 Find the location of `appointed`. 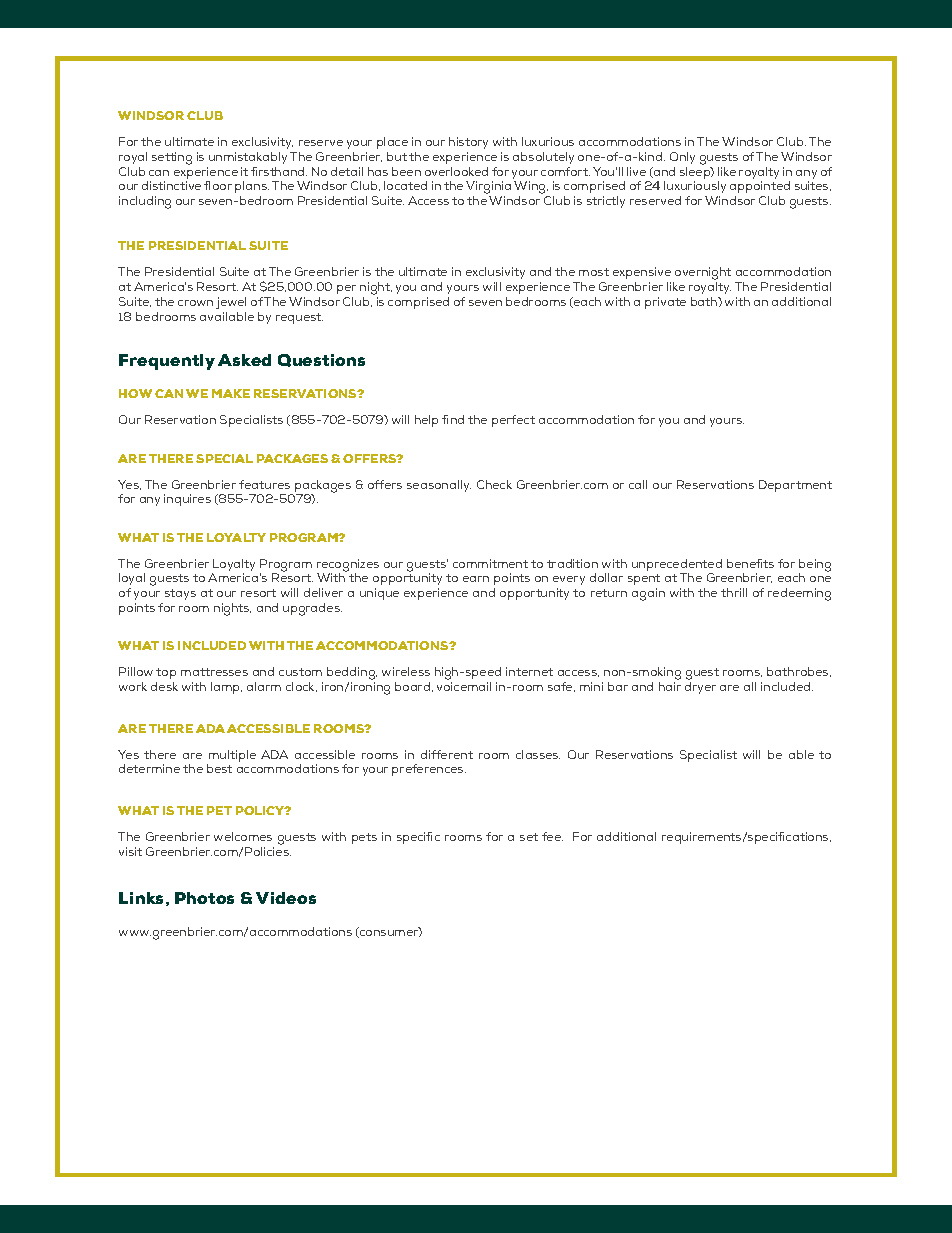

appointed is located at coordinates (760, 187).
